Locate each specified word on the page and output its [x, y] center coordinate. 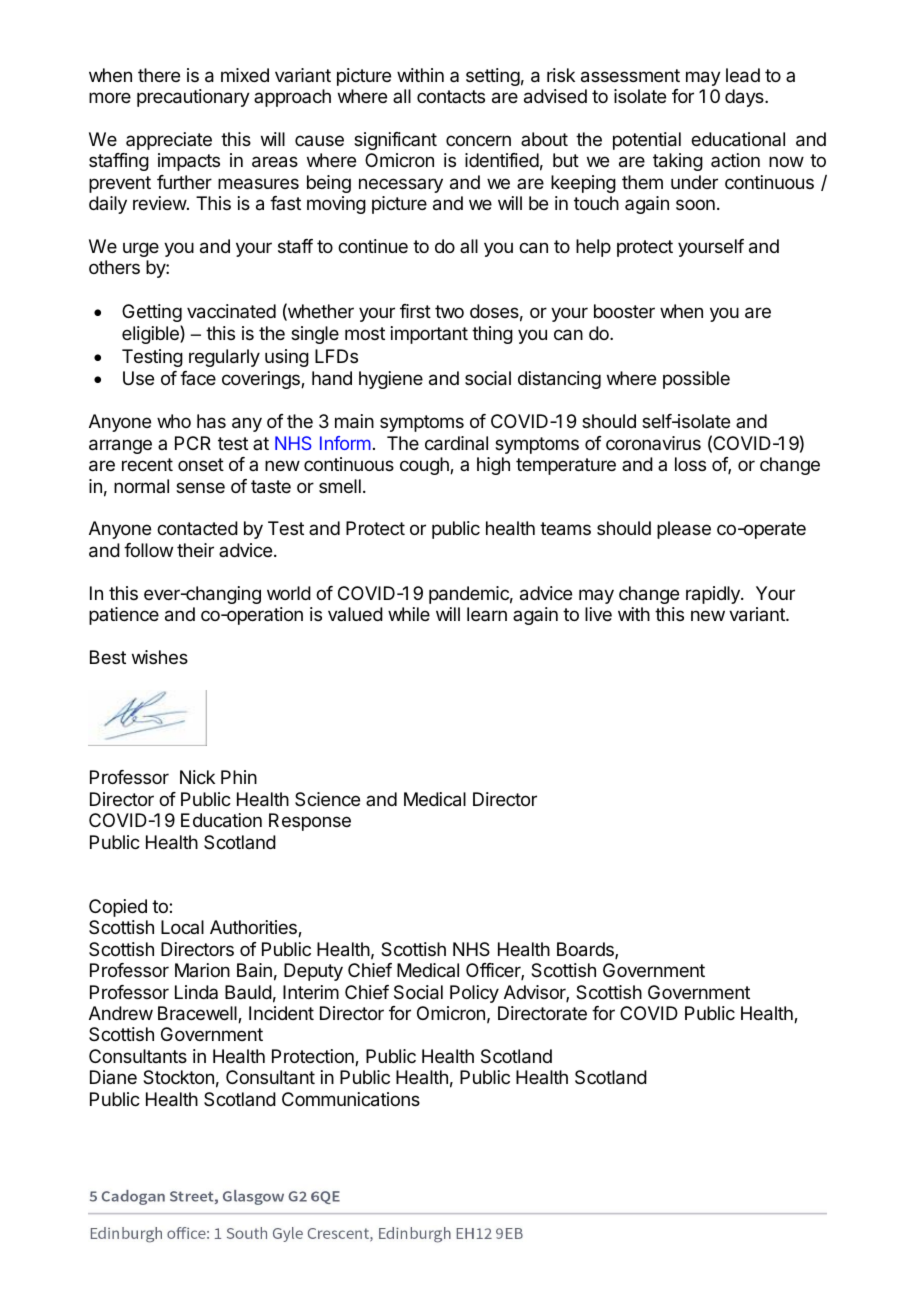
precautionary [193, 98]
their [195, 550]
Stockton [178, 1077]
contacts [451, 96]
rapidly [714, 595]
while [409, 614]
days [745, 98]
